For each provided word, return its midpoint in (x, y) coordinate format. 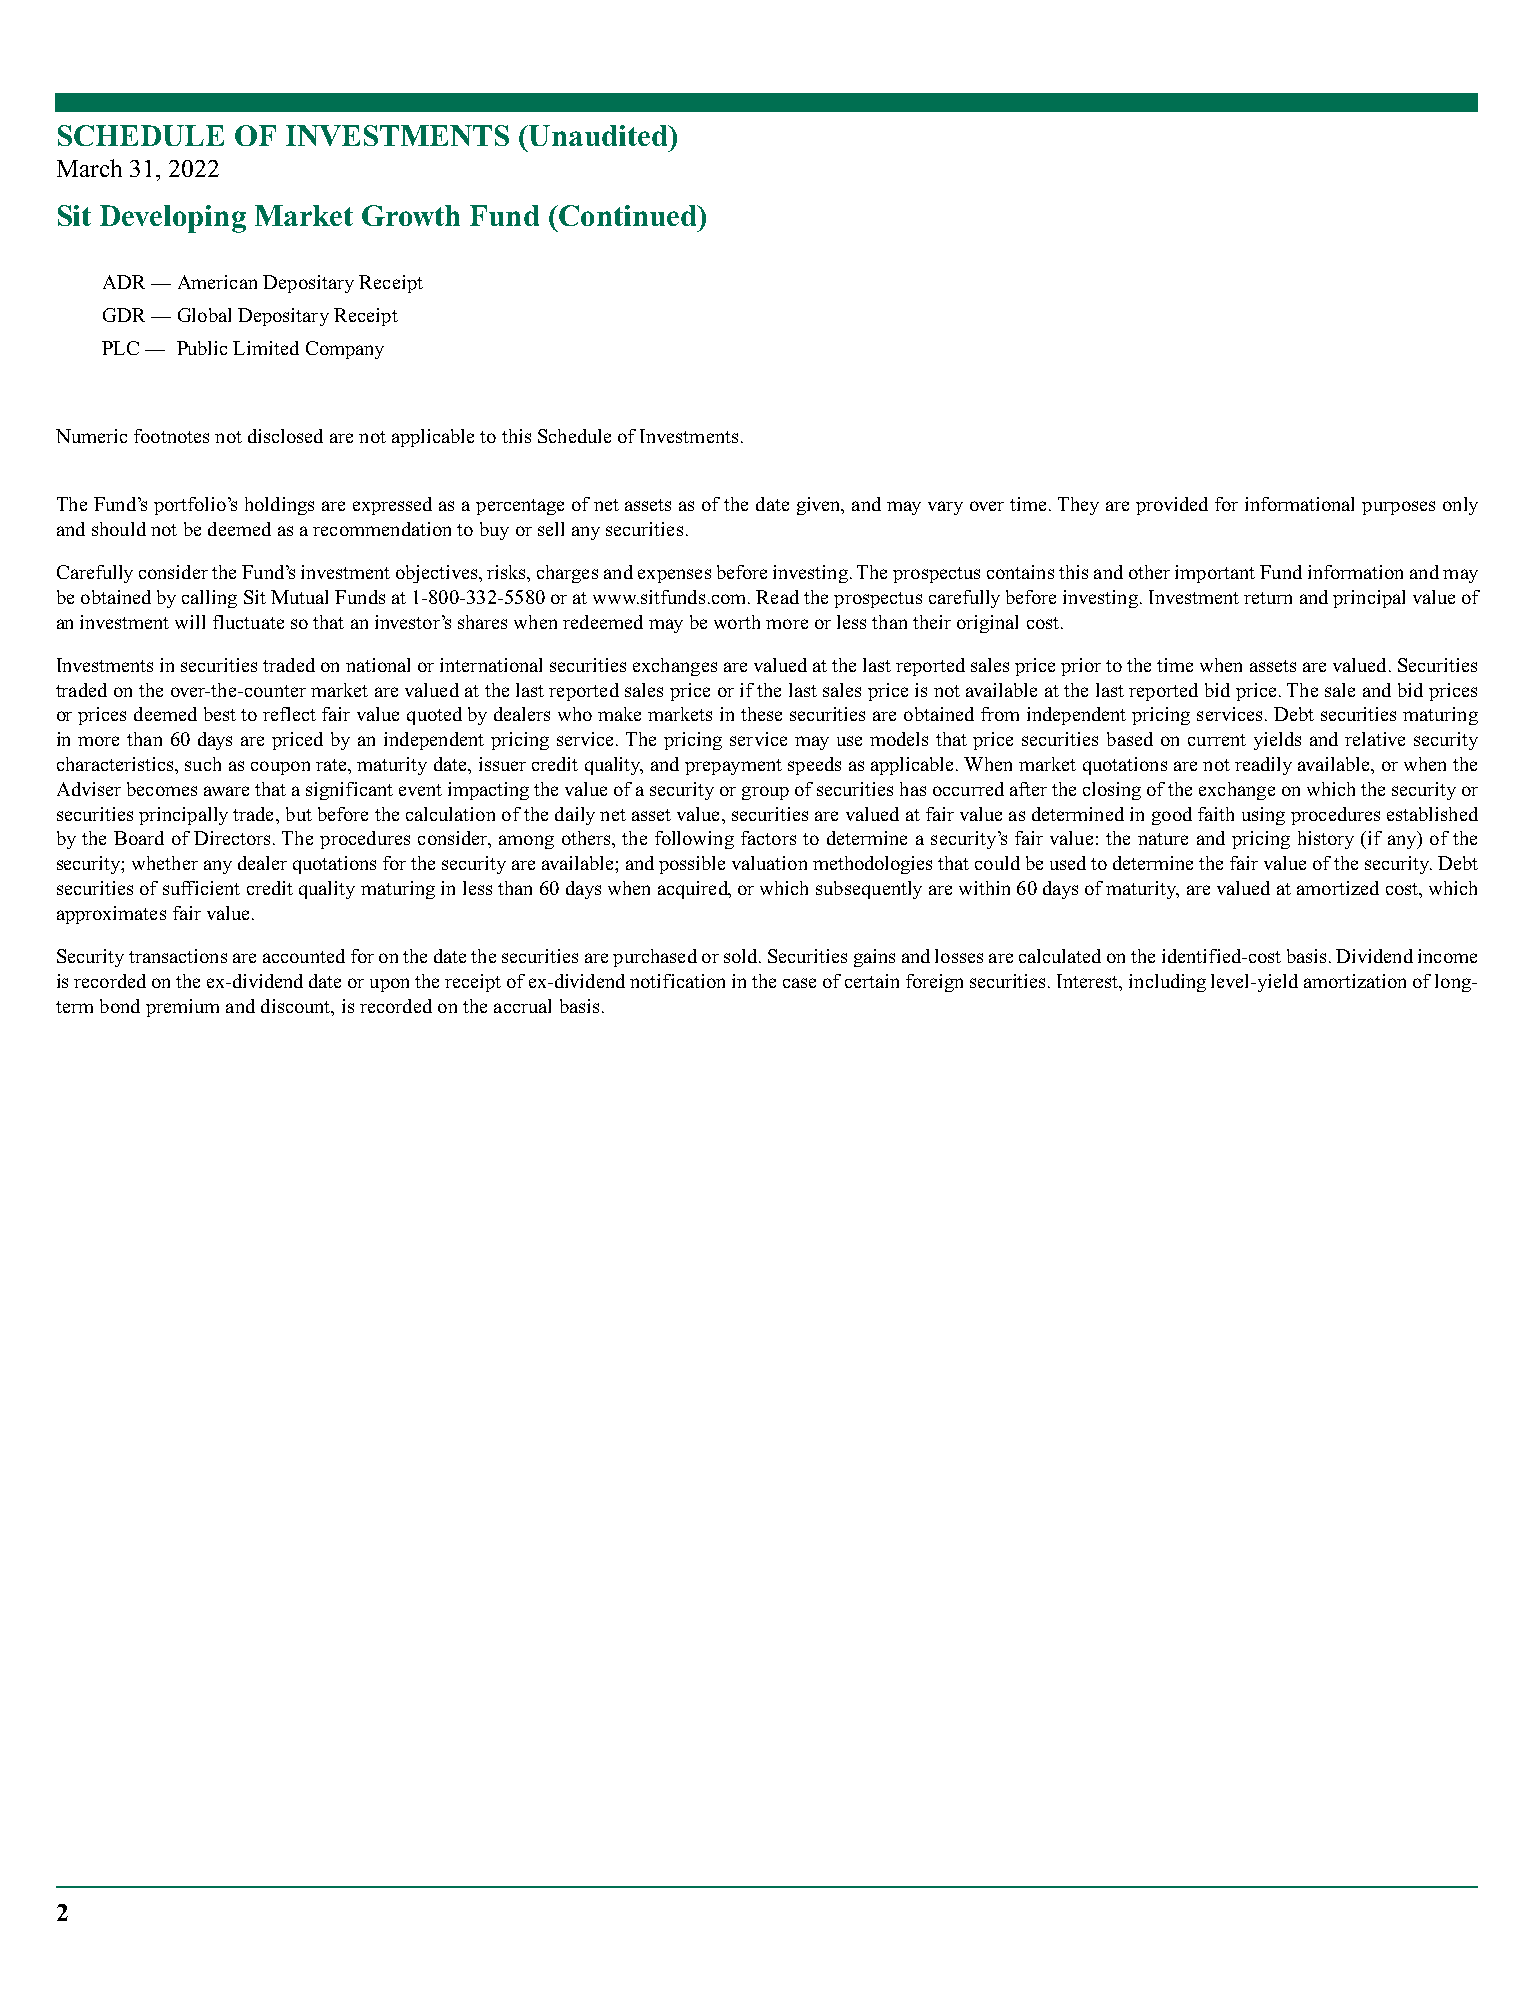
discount (297, 1006)
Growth (411, 215)
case (799, 983)
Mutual (299, 597)
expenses (674, 576)
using (1263, 816)
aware (226, 791)
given (820, 506)
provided (1172, 506)
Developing (173, 219)
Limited (266, 348)
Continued (628, 215)
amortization (1355, 981)
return (1268, 598)
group (765, 793)
